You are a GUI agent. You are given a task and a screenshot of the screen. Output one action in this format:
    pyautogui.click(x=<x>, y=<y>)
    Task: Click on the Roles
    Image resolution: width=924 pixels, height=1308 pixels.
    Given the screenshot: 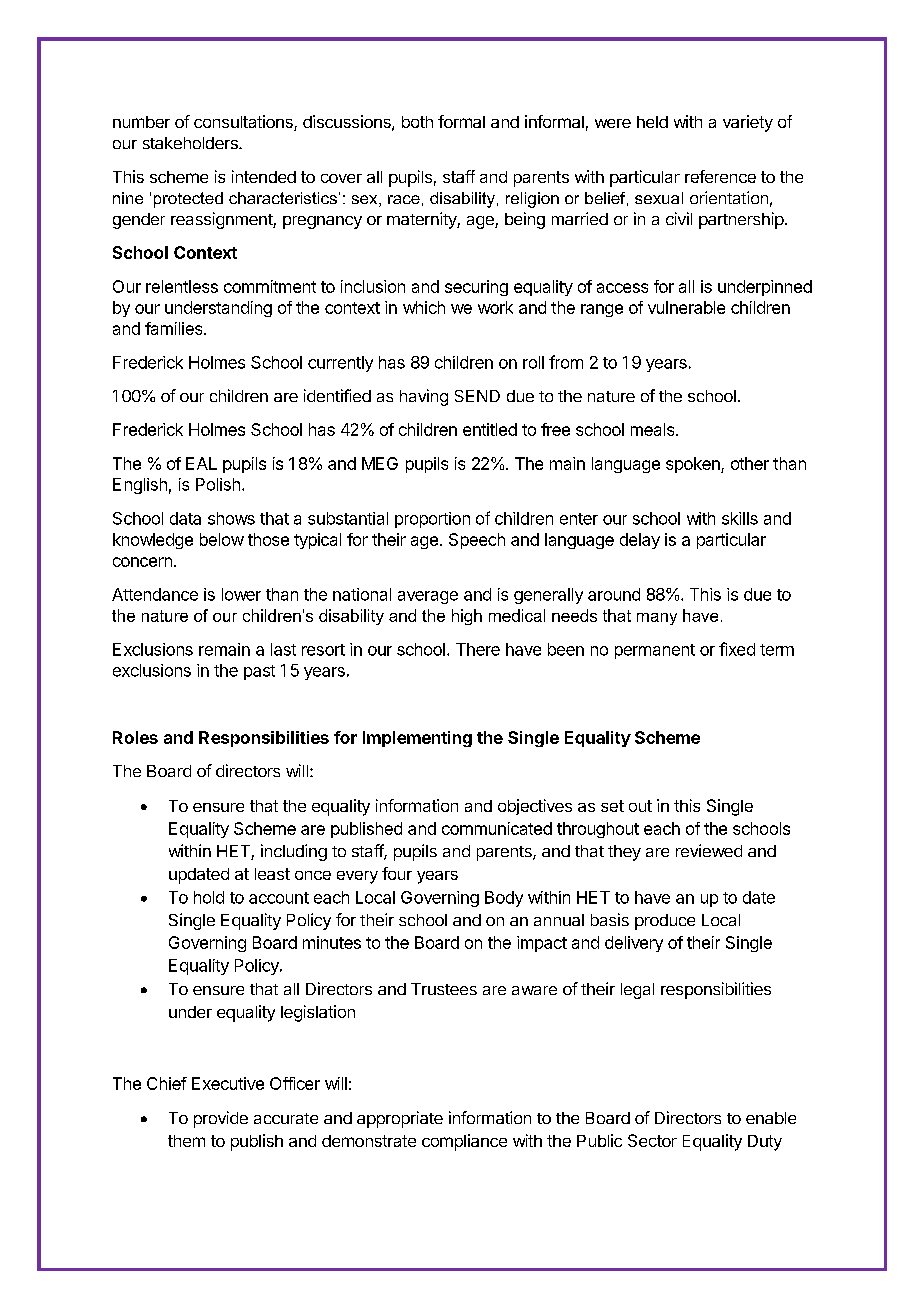 What is the action you would take?
    pyautogui.click(x=135, y=737)
